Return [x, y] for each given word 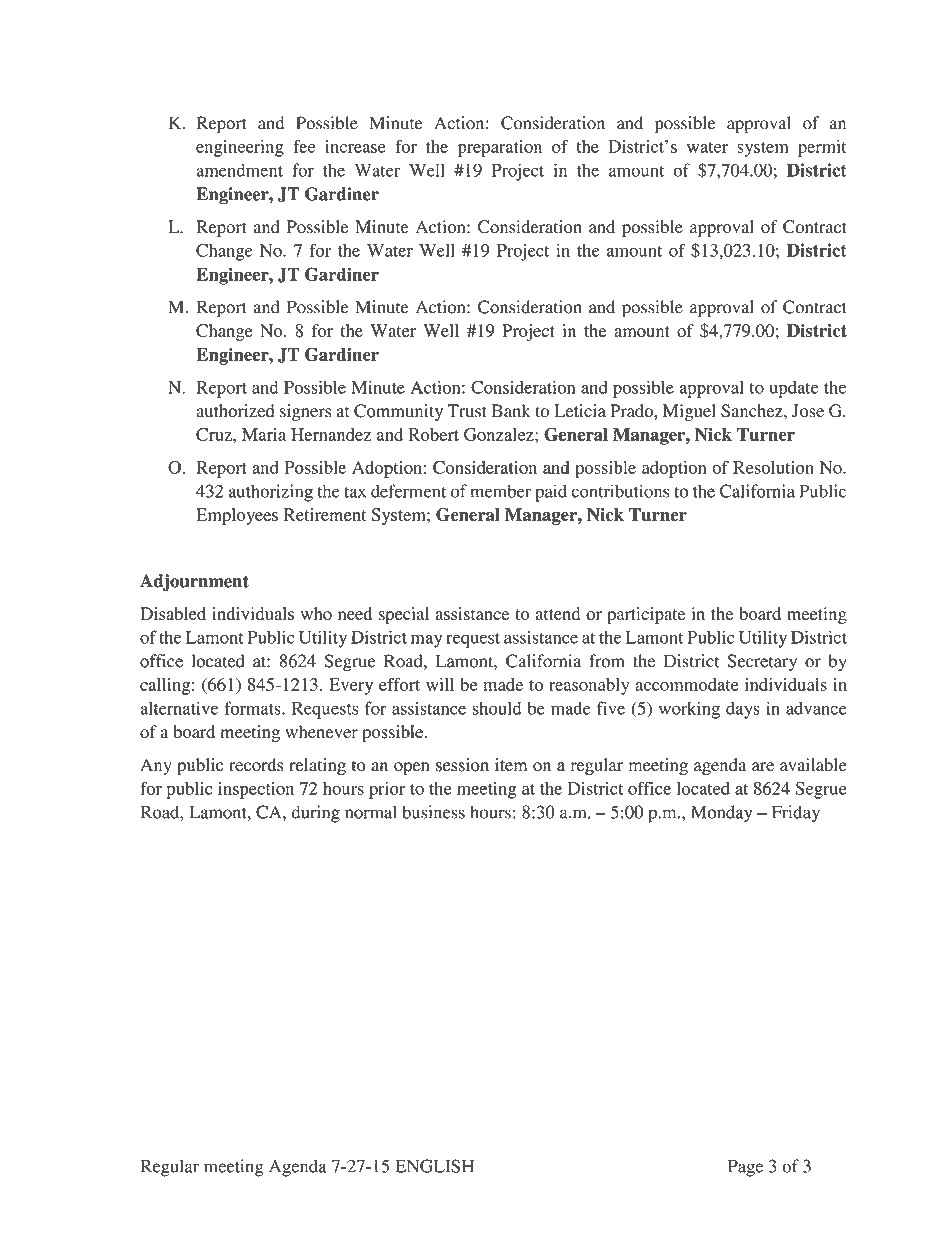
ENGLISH [434, 1166]
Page [745, 1168]
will [440, 684]
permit [822, 148]
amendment [239, 170]
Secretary [762, 662]
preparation [500, 148]
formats [253, 708]
